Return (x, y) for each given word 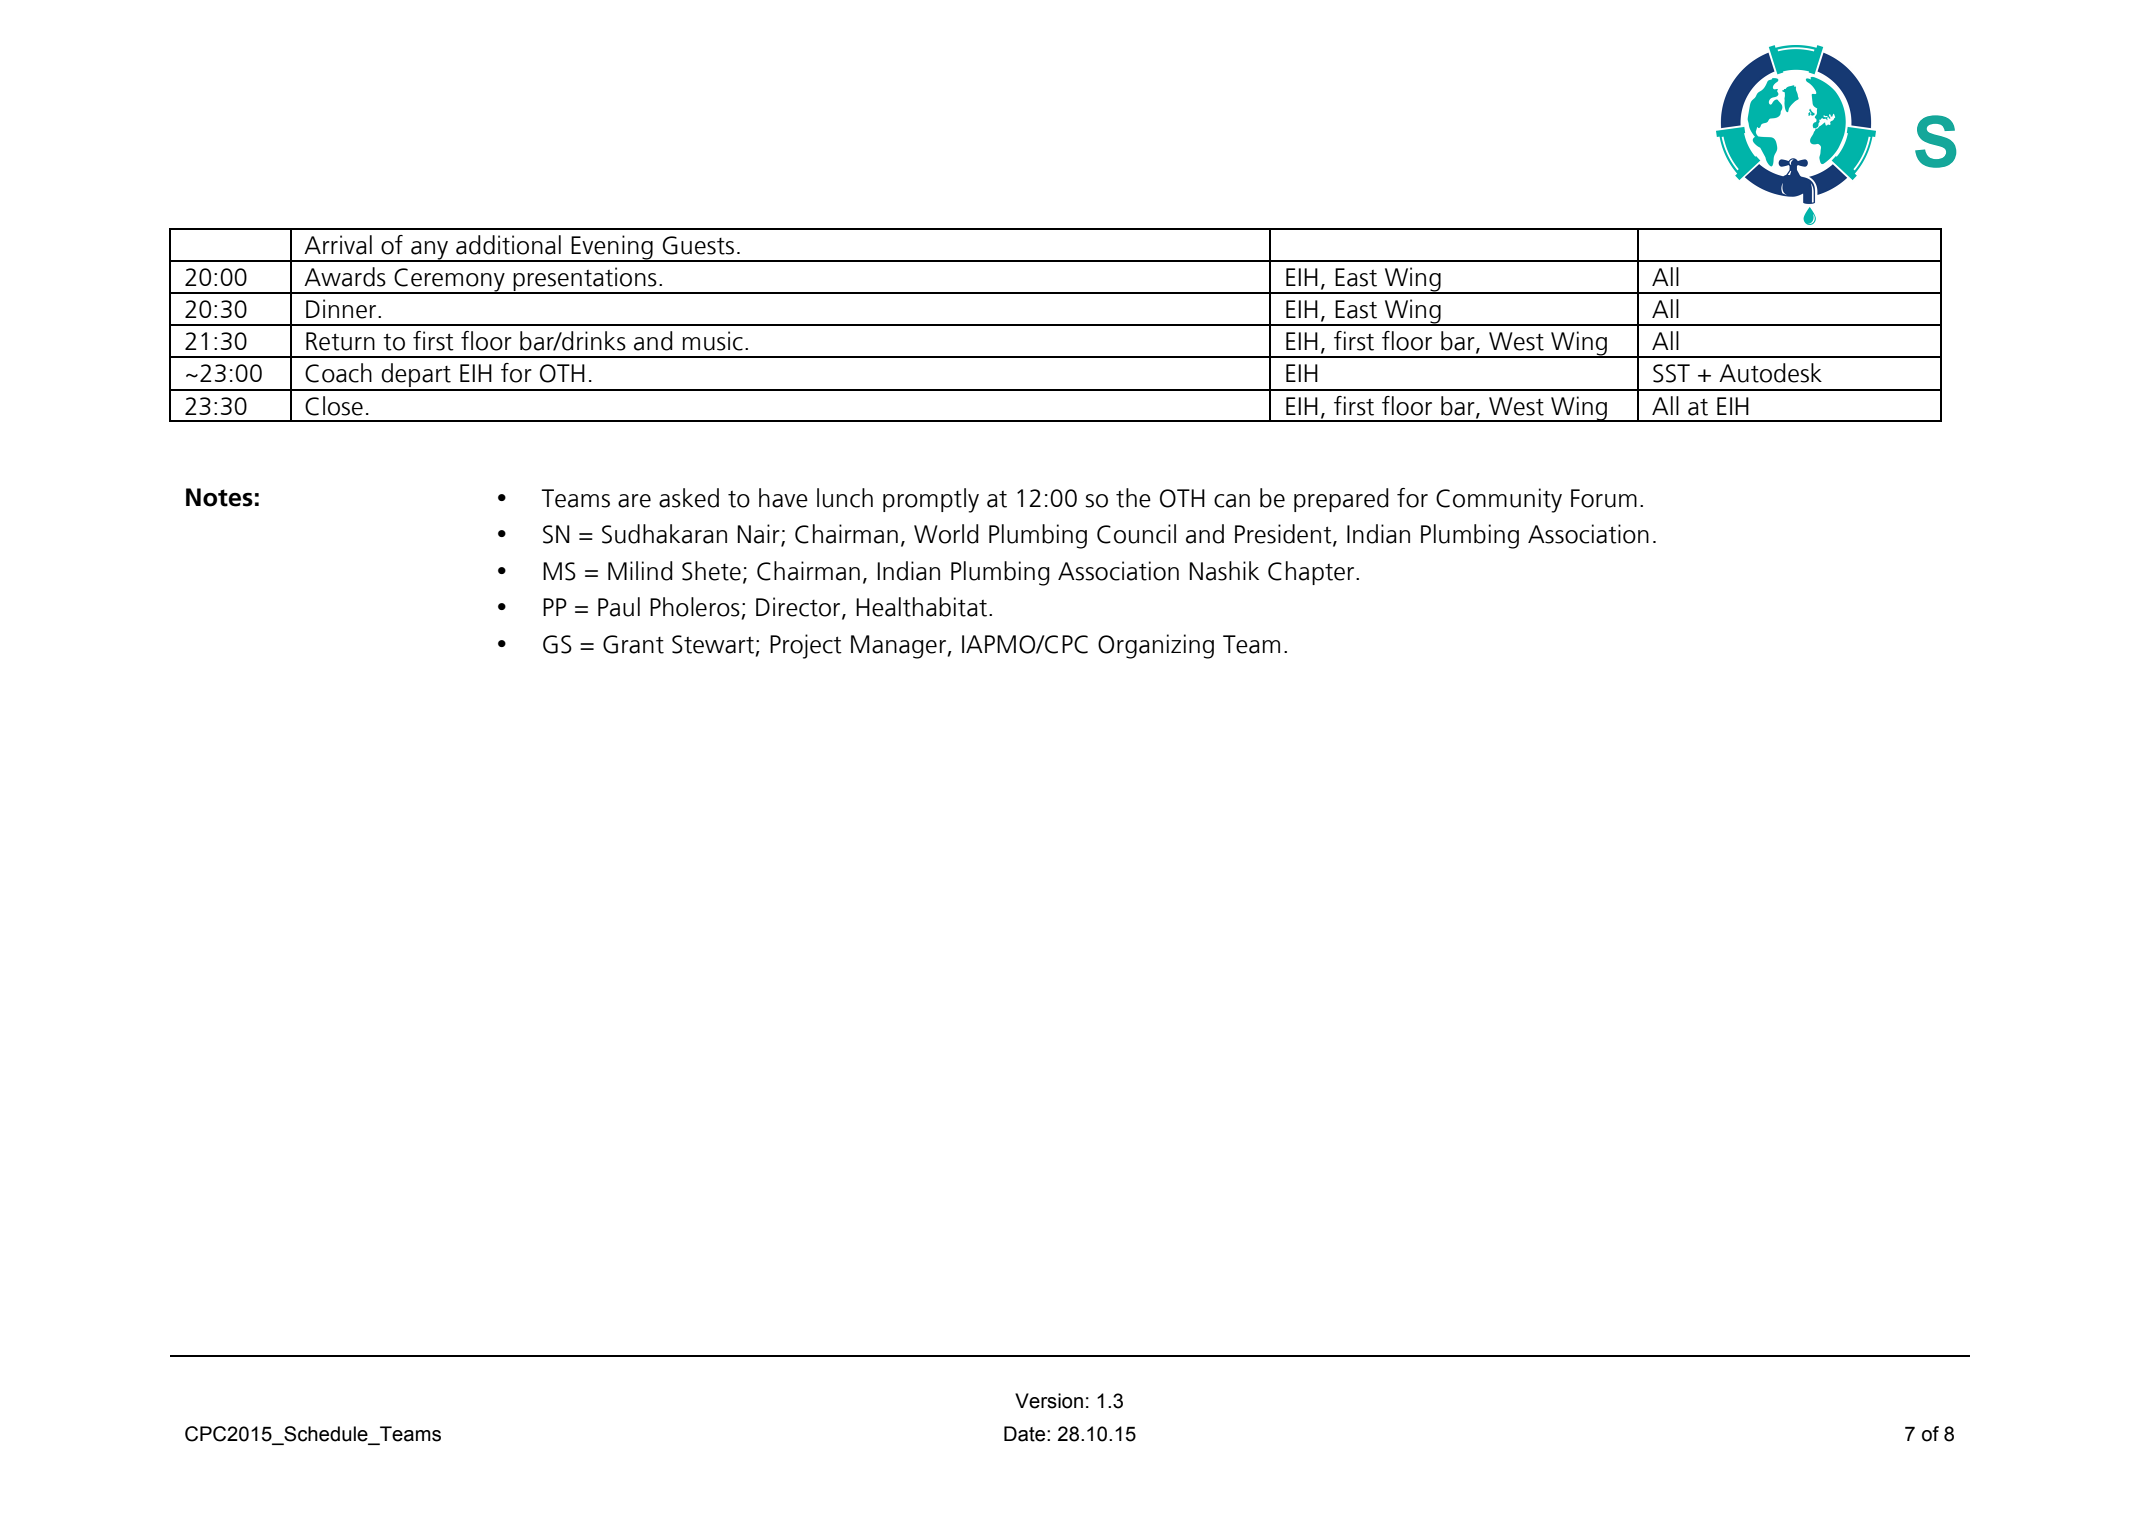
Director (799, 608)
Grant (633, 644)
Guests (698, 245)
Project (806, 646)
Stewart (713, 644)
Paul (619, 607)
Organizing (1156, 646)
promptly (931, 500)
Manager (898, 647)
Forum (1604, 498)
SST (1671, 373)
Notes (219, 497)
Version (1049, 1401)
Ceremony (449, 281)
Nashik (1224, 571)
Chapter (1312, 573)
